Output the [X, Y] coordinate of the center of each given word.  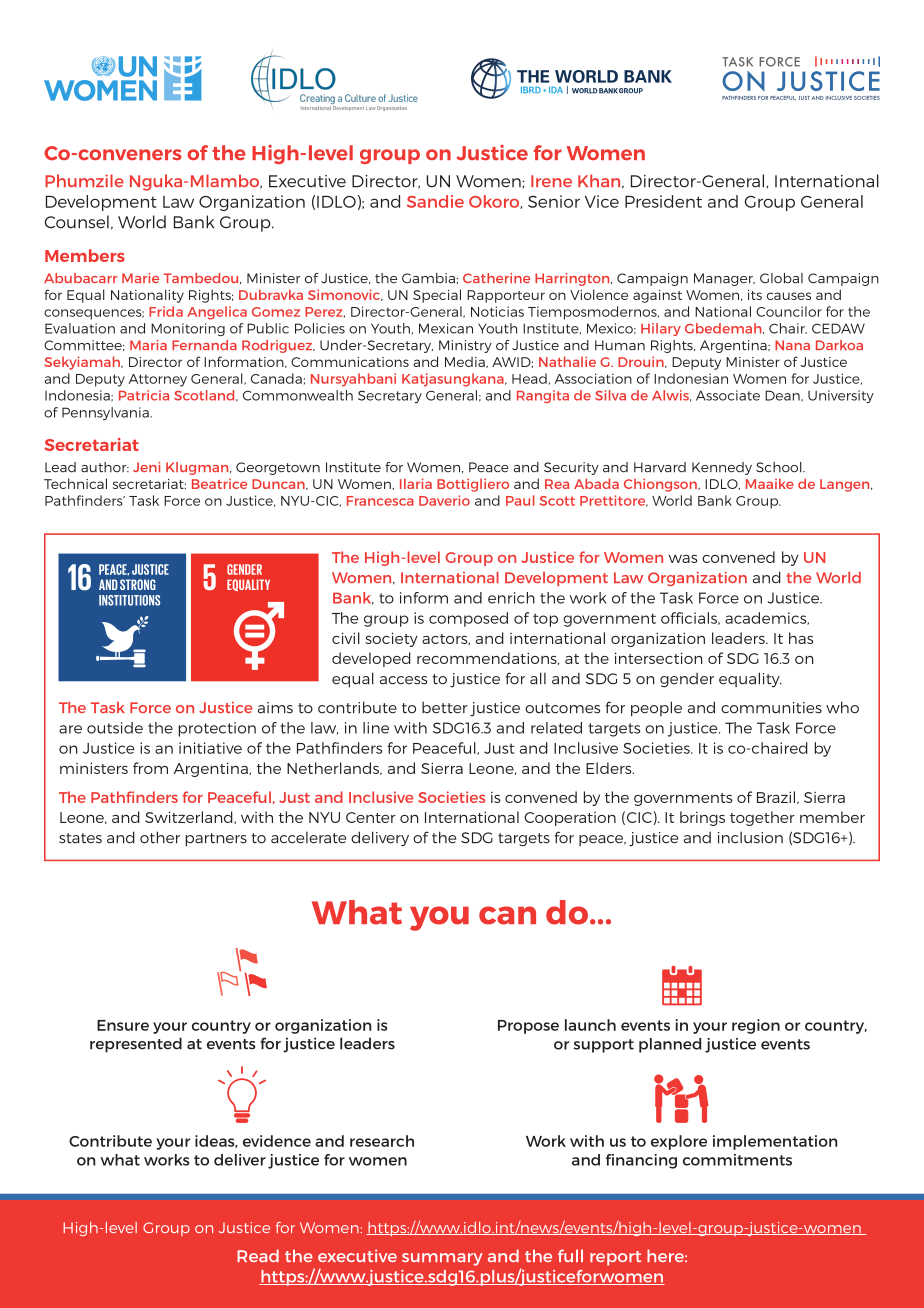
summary [442, 1259]
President [663, 201]
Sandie [435, 201]
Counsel [76, 222]
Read [258, 1255]
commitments [737, 1160]
